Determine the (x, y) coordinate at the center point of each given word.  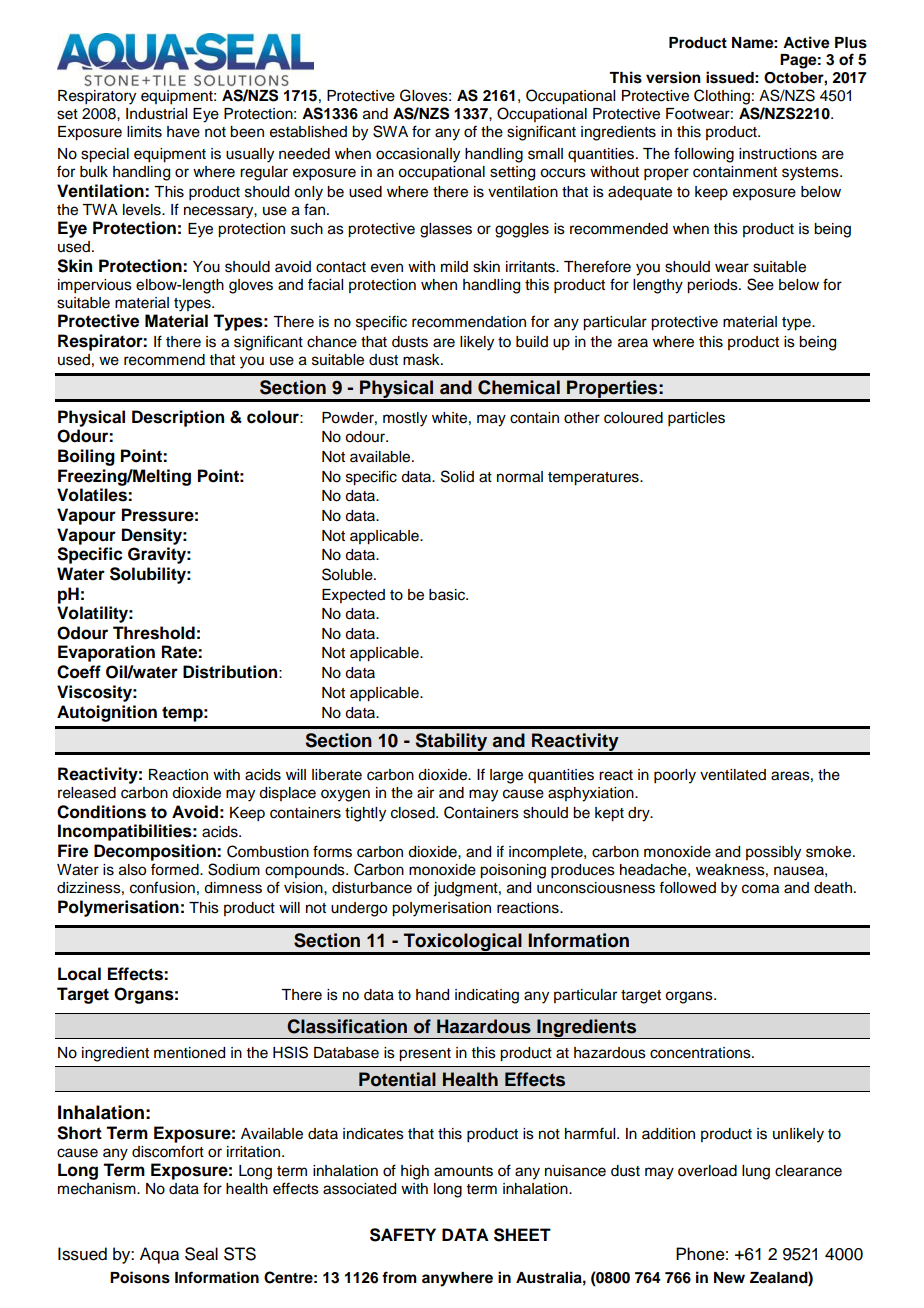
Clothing (722, 97)
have (183, 132)
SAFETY (403, 1235)
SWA (390, 131)
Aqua (159, 1255)
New (729, 1278)
